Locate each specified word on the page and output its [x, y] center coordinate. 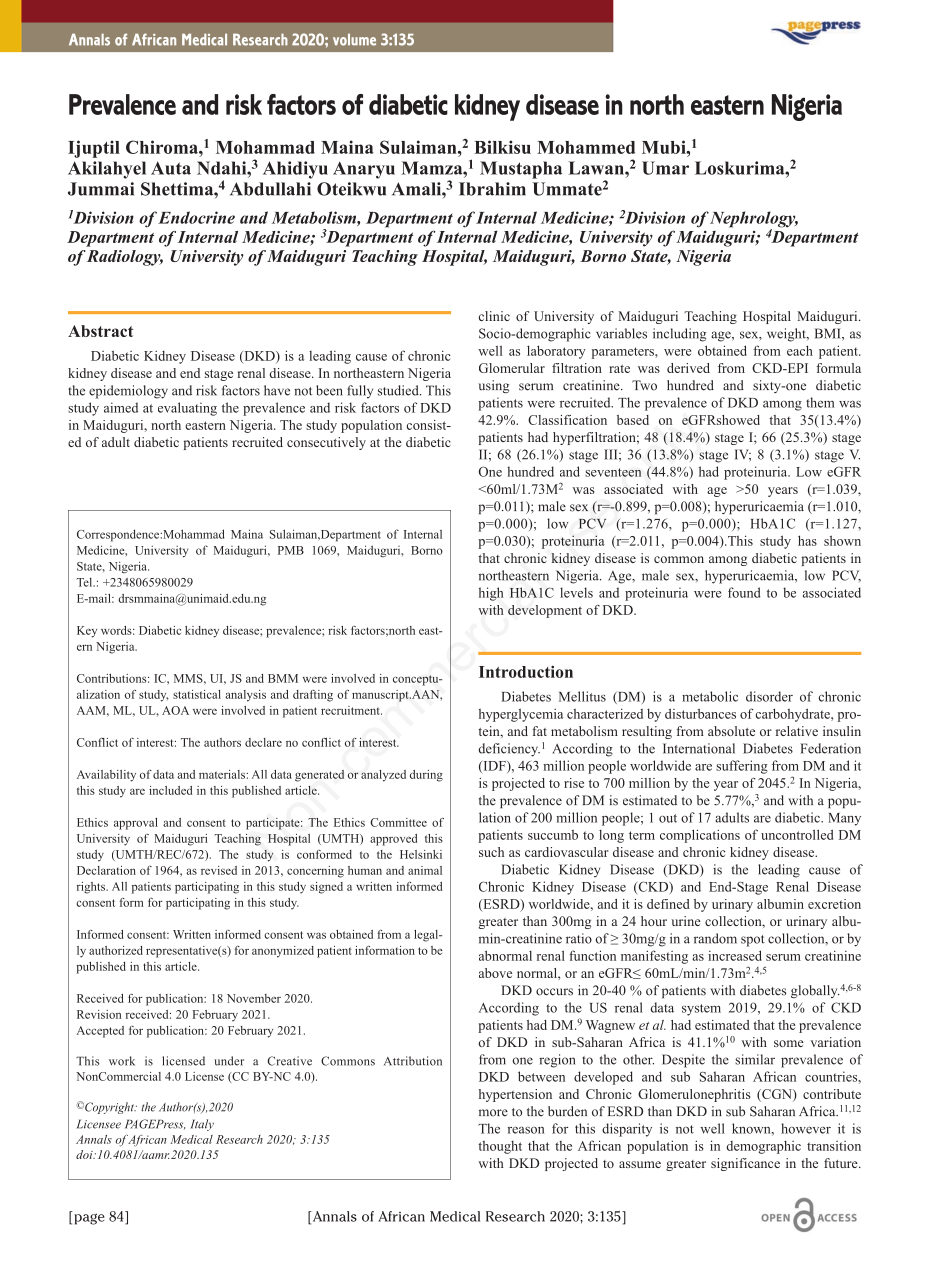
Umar [665, 168]
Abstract [100, 331]
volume [354, 40]
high [491, 594]
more [493, 1113]
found [744, 592]
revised [219, 870]
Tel [86, 582]
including [679, 335]
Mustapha [521, 170]
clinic [494, 316]
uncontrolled [797, 834]
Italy [202, 1125]
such [491, 852]
